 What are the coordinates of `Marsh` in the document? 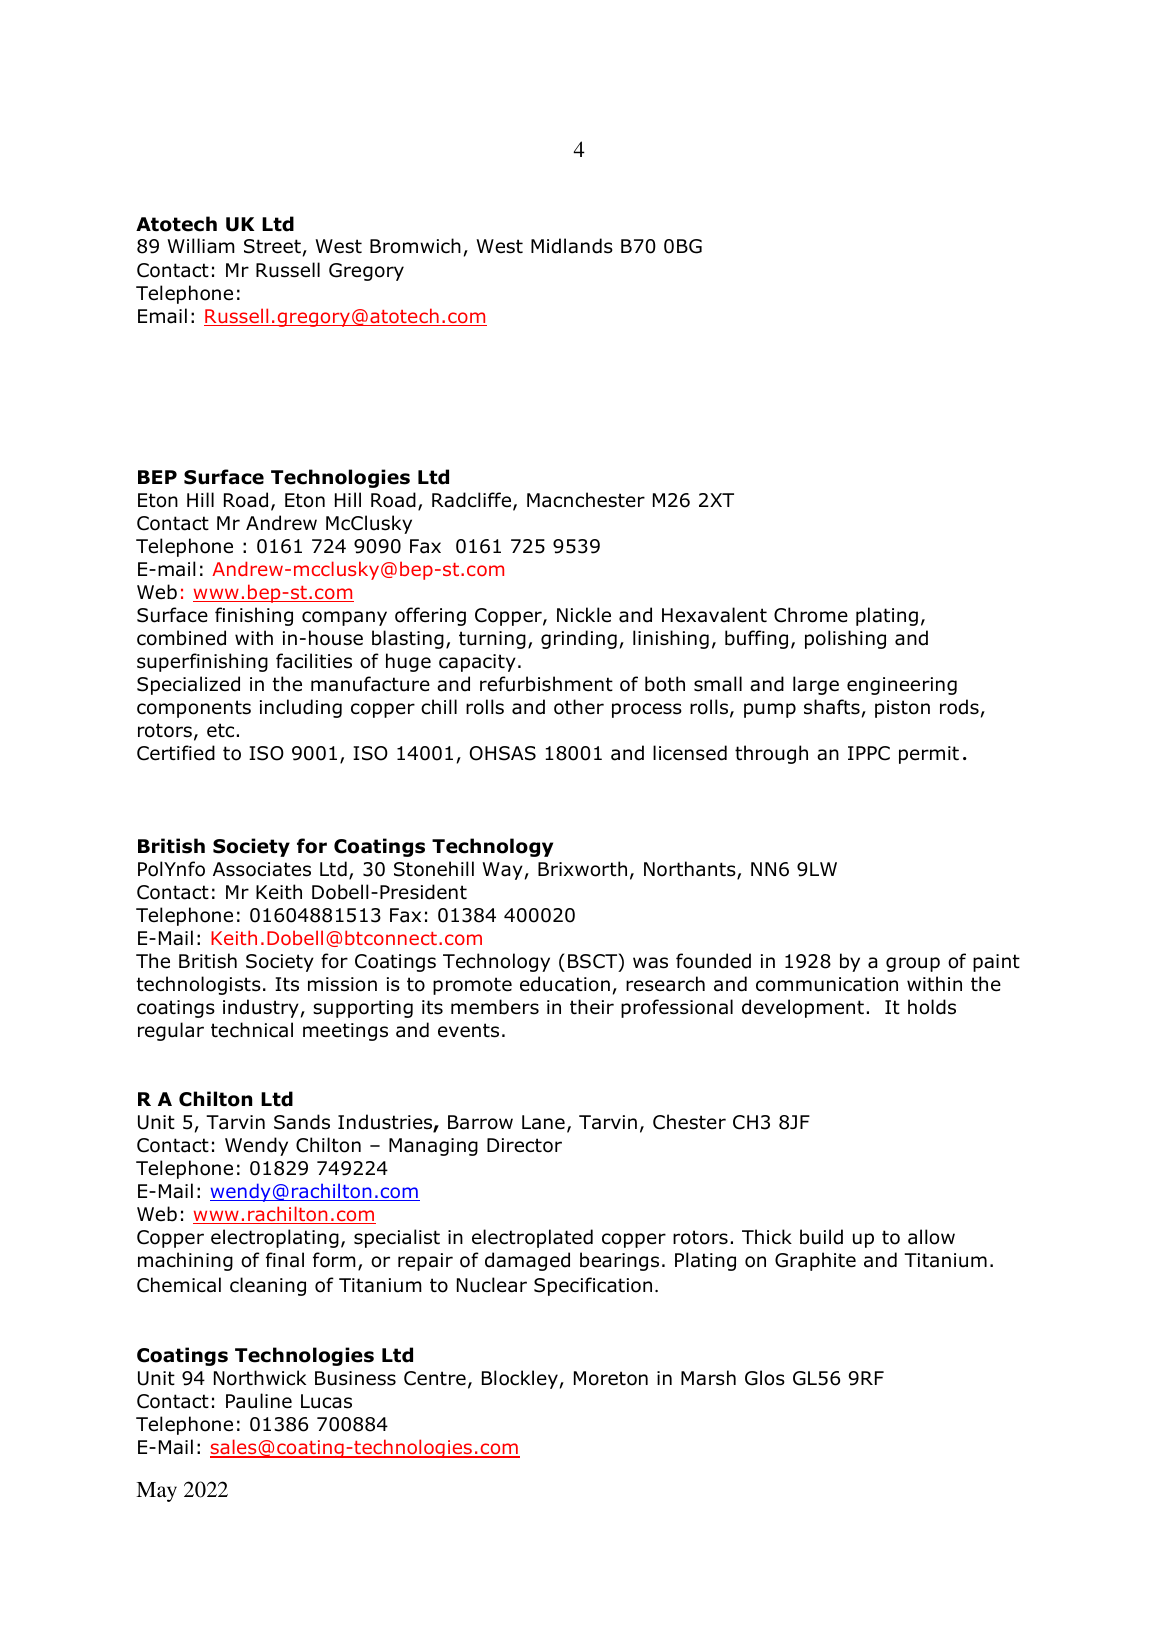 It's located at (708, 1378).
